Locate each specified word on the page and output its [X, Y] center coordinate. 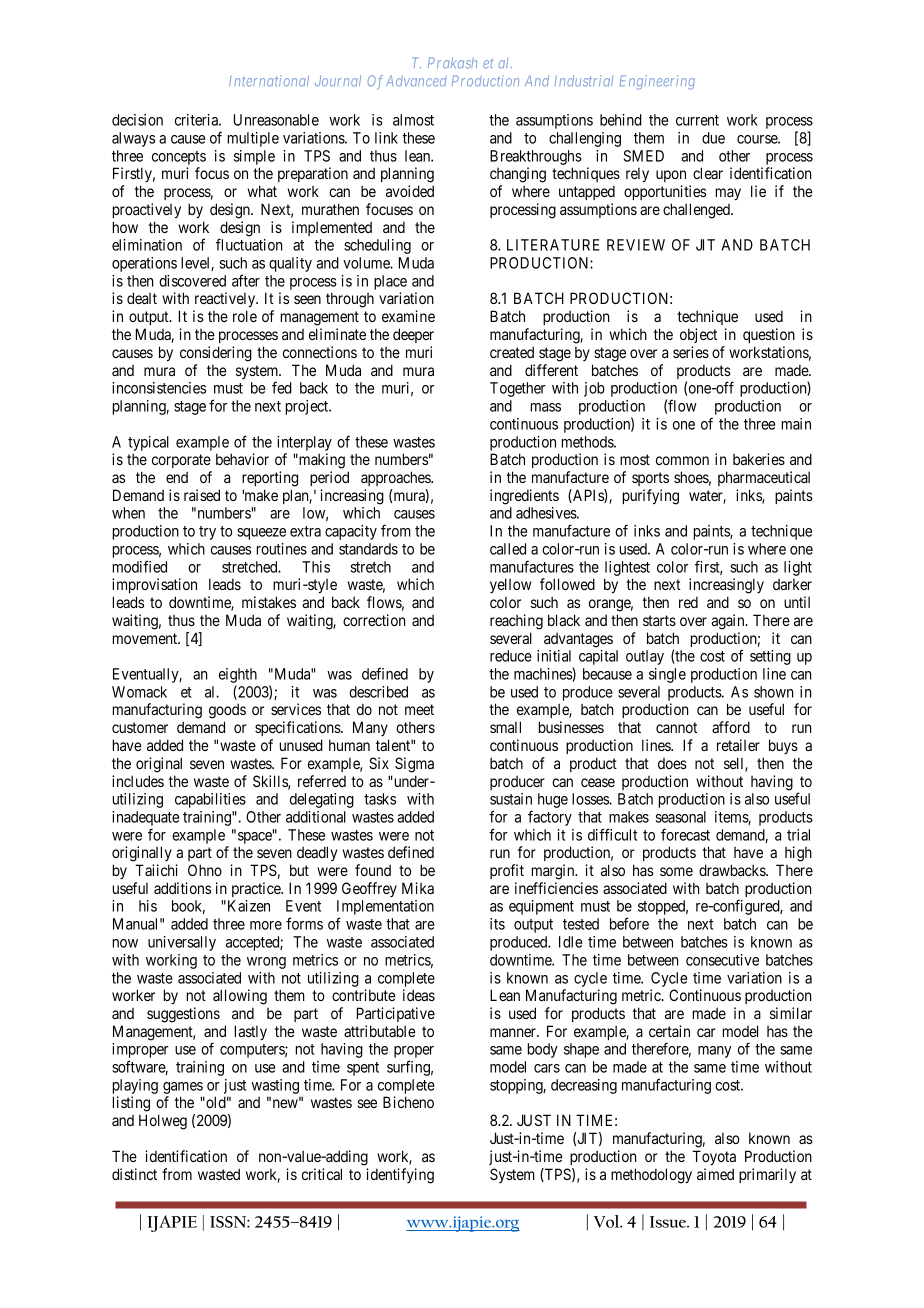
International [269, 81]
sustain [511, 799]
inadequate [145, 818]
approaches [396, 478]
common [682, 460]
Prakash [452, 63]
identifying [400, 1176]
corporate [181, 461]
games [183, 1089]
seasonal [681, 817]
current [697, 120]
